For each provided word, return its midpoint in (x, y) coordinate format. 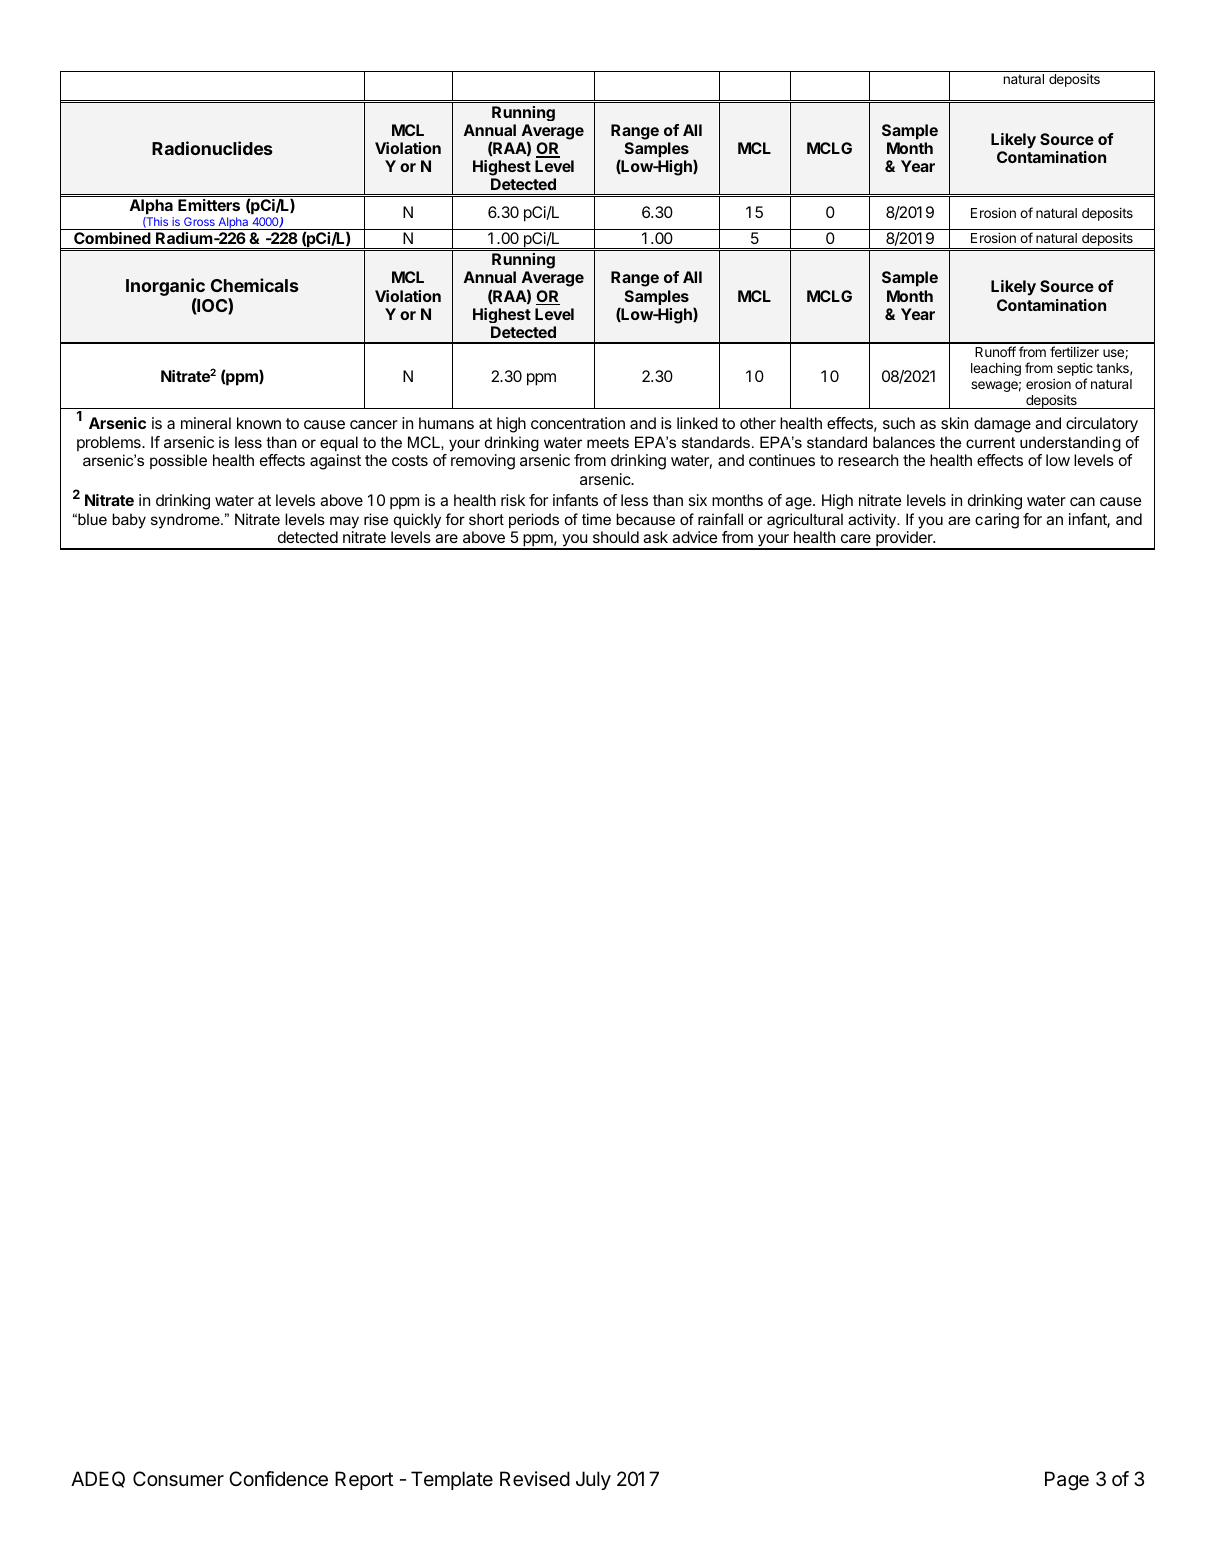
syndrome (186, 521)
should (616, 537)
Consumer (178, 1479)
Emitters (209, 205)
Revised (535, 1479)
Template (452, 1480)
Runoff (995, 351)
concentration (578, 423)
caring (997, 521)
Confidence (278, 1479)
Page (1067, 1481)
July (593, 1480)
